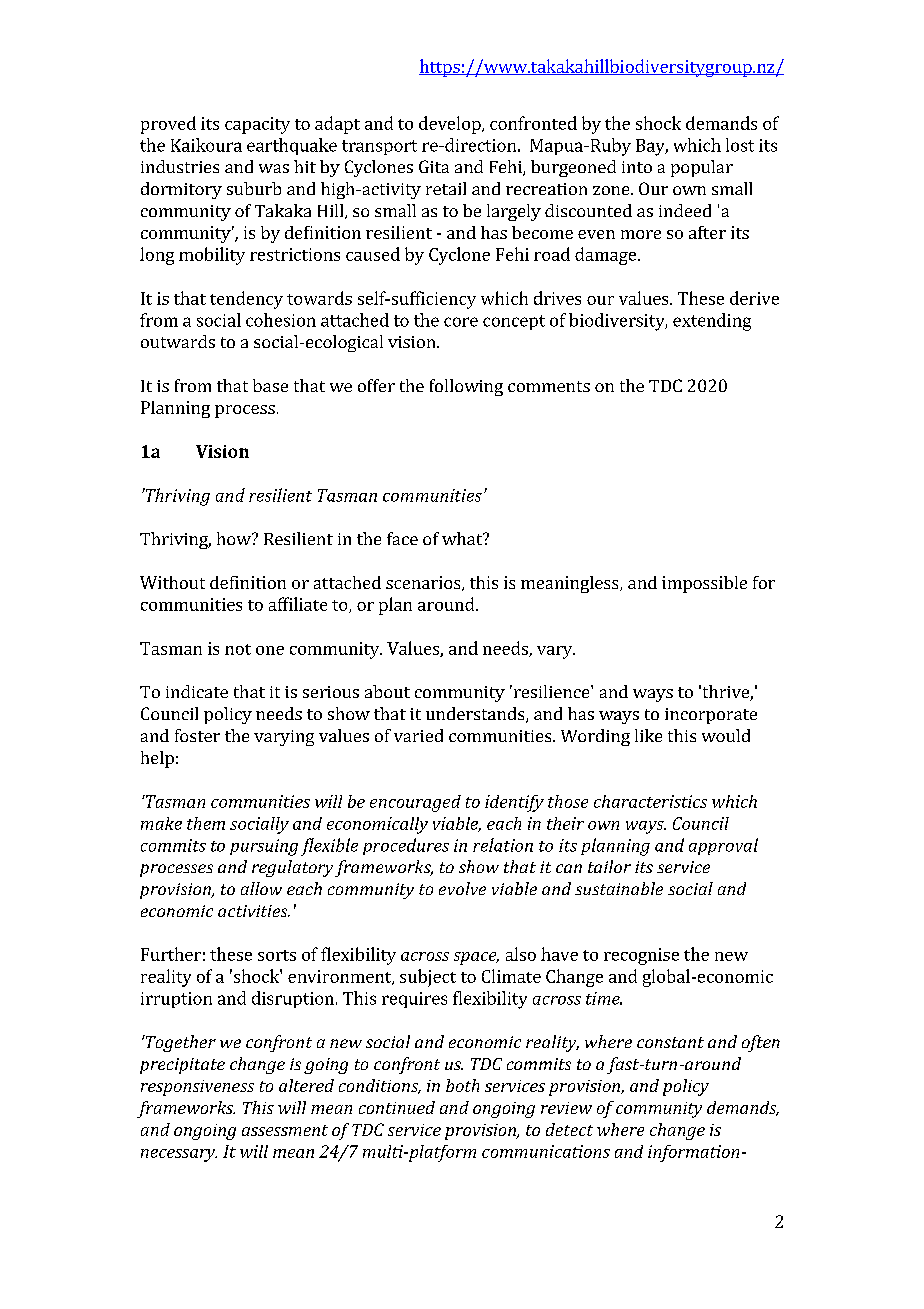 This image has height=1309, width=924. Describe the element at coordinates (178, 341) in the image. I see `outwards` at that location.
